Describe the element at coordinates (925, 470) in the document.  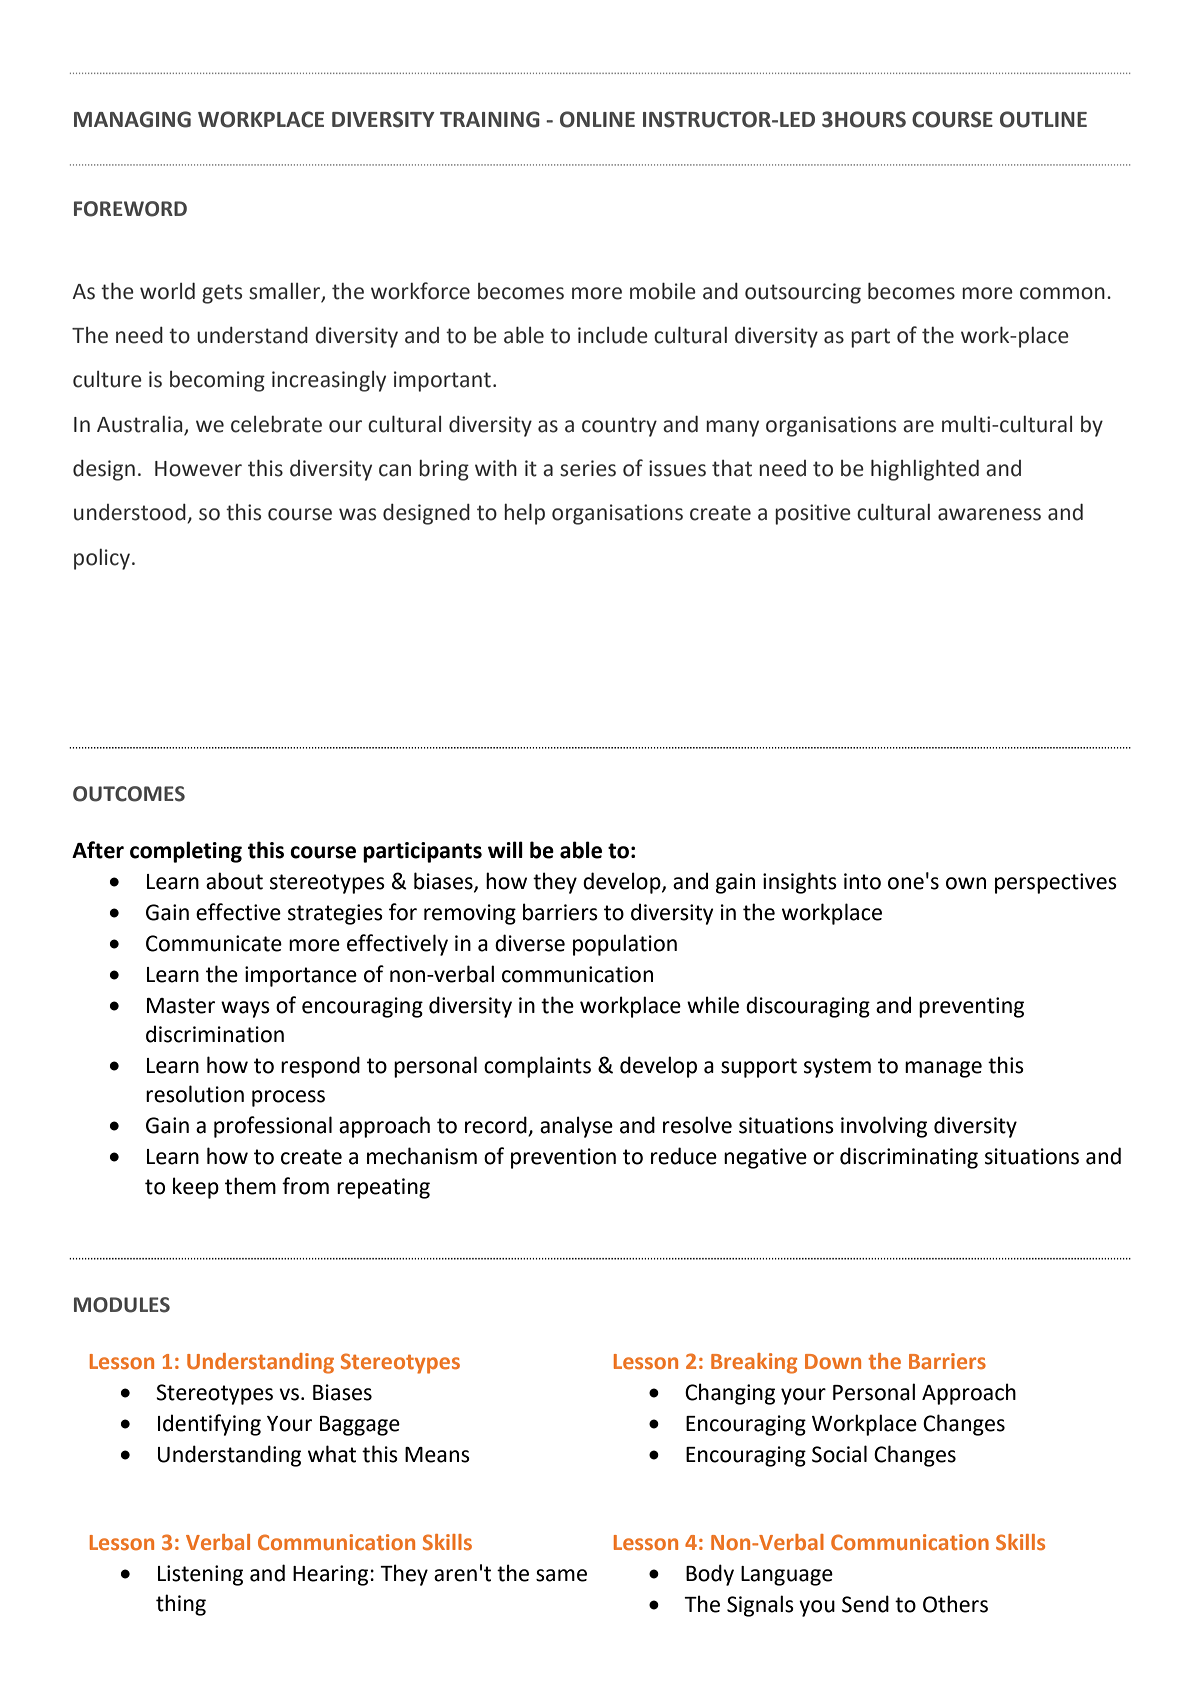
I see `highlighted` at that location.
